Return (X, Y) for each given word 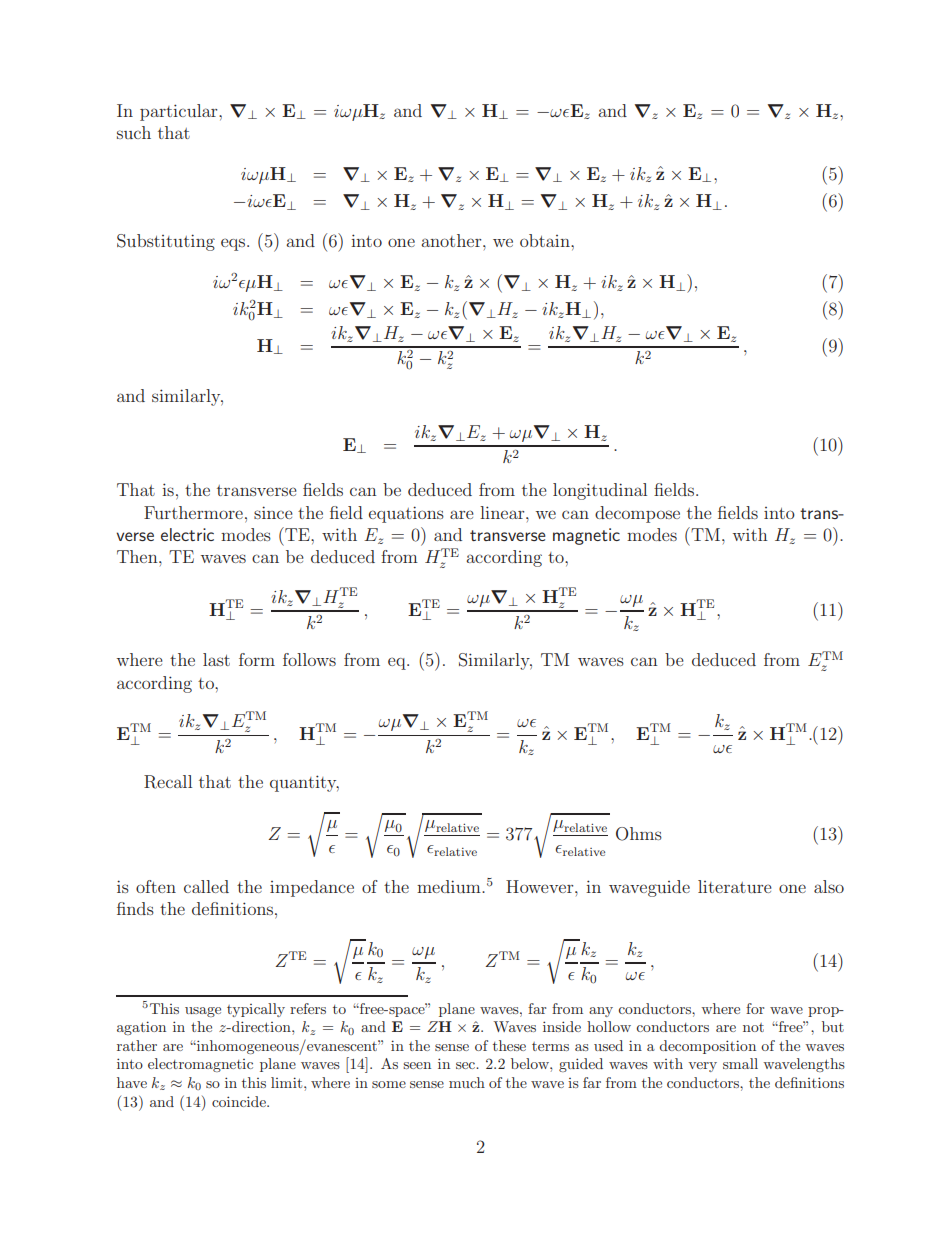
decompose (637, 514)
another (452, 240)
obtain (546, 240)
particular (180, 112)
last (216, 659)
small (740, 1063)
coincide (240, 1101)
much (467, 1082)
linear (503, 512)
